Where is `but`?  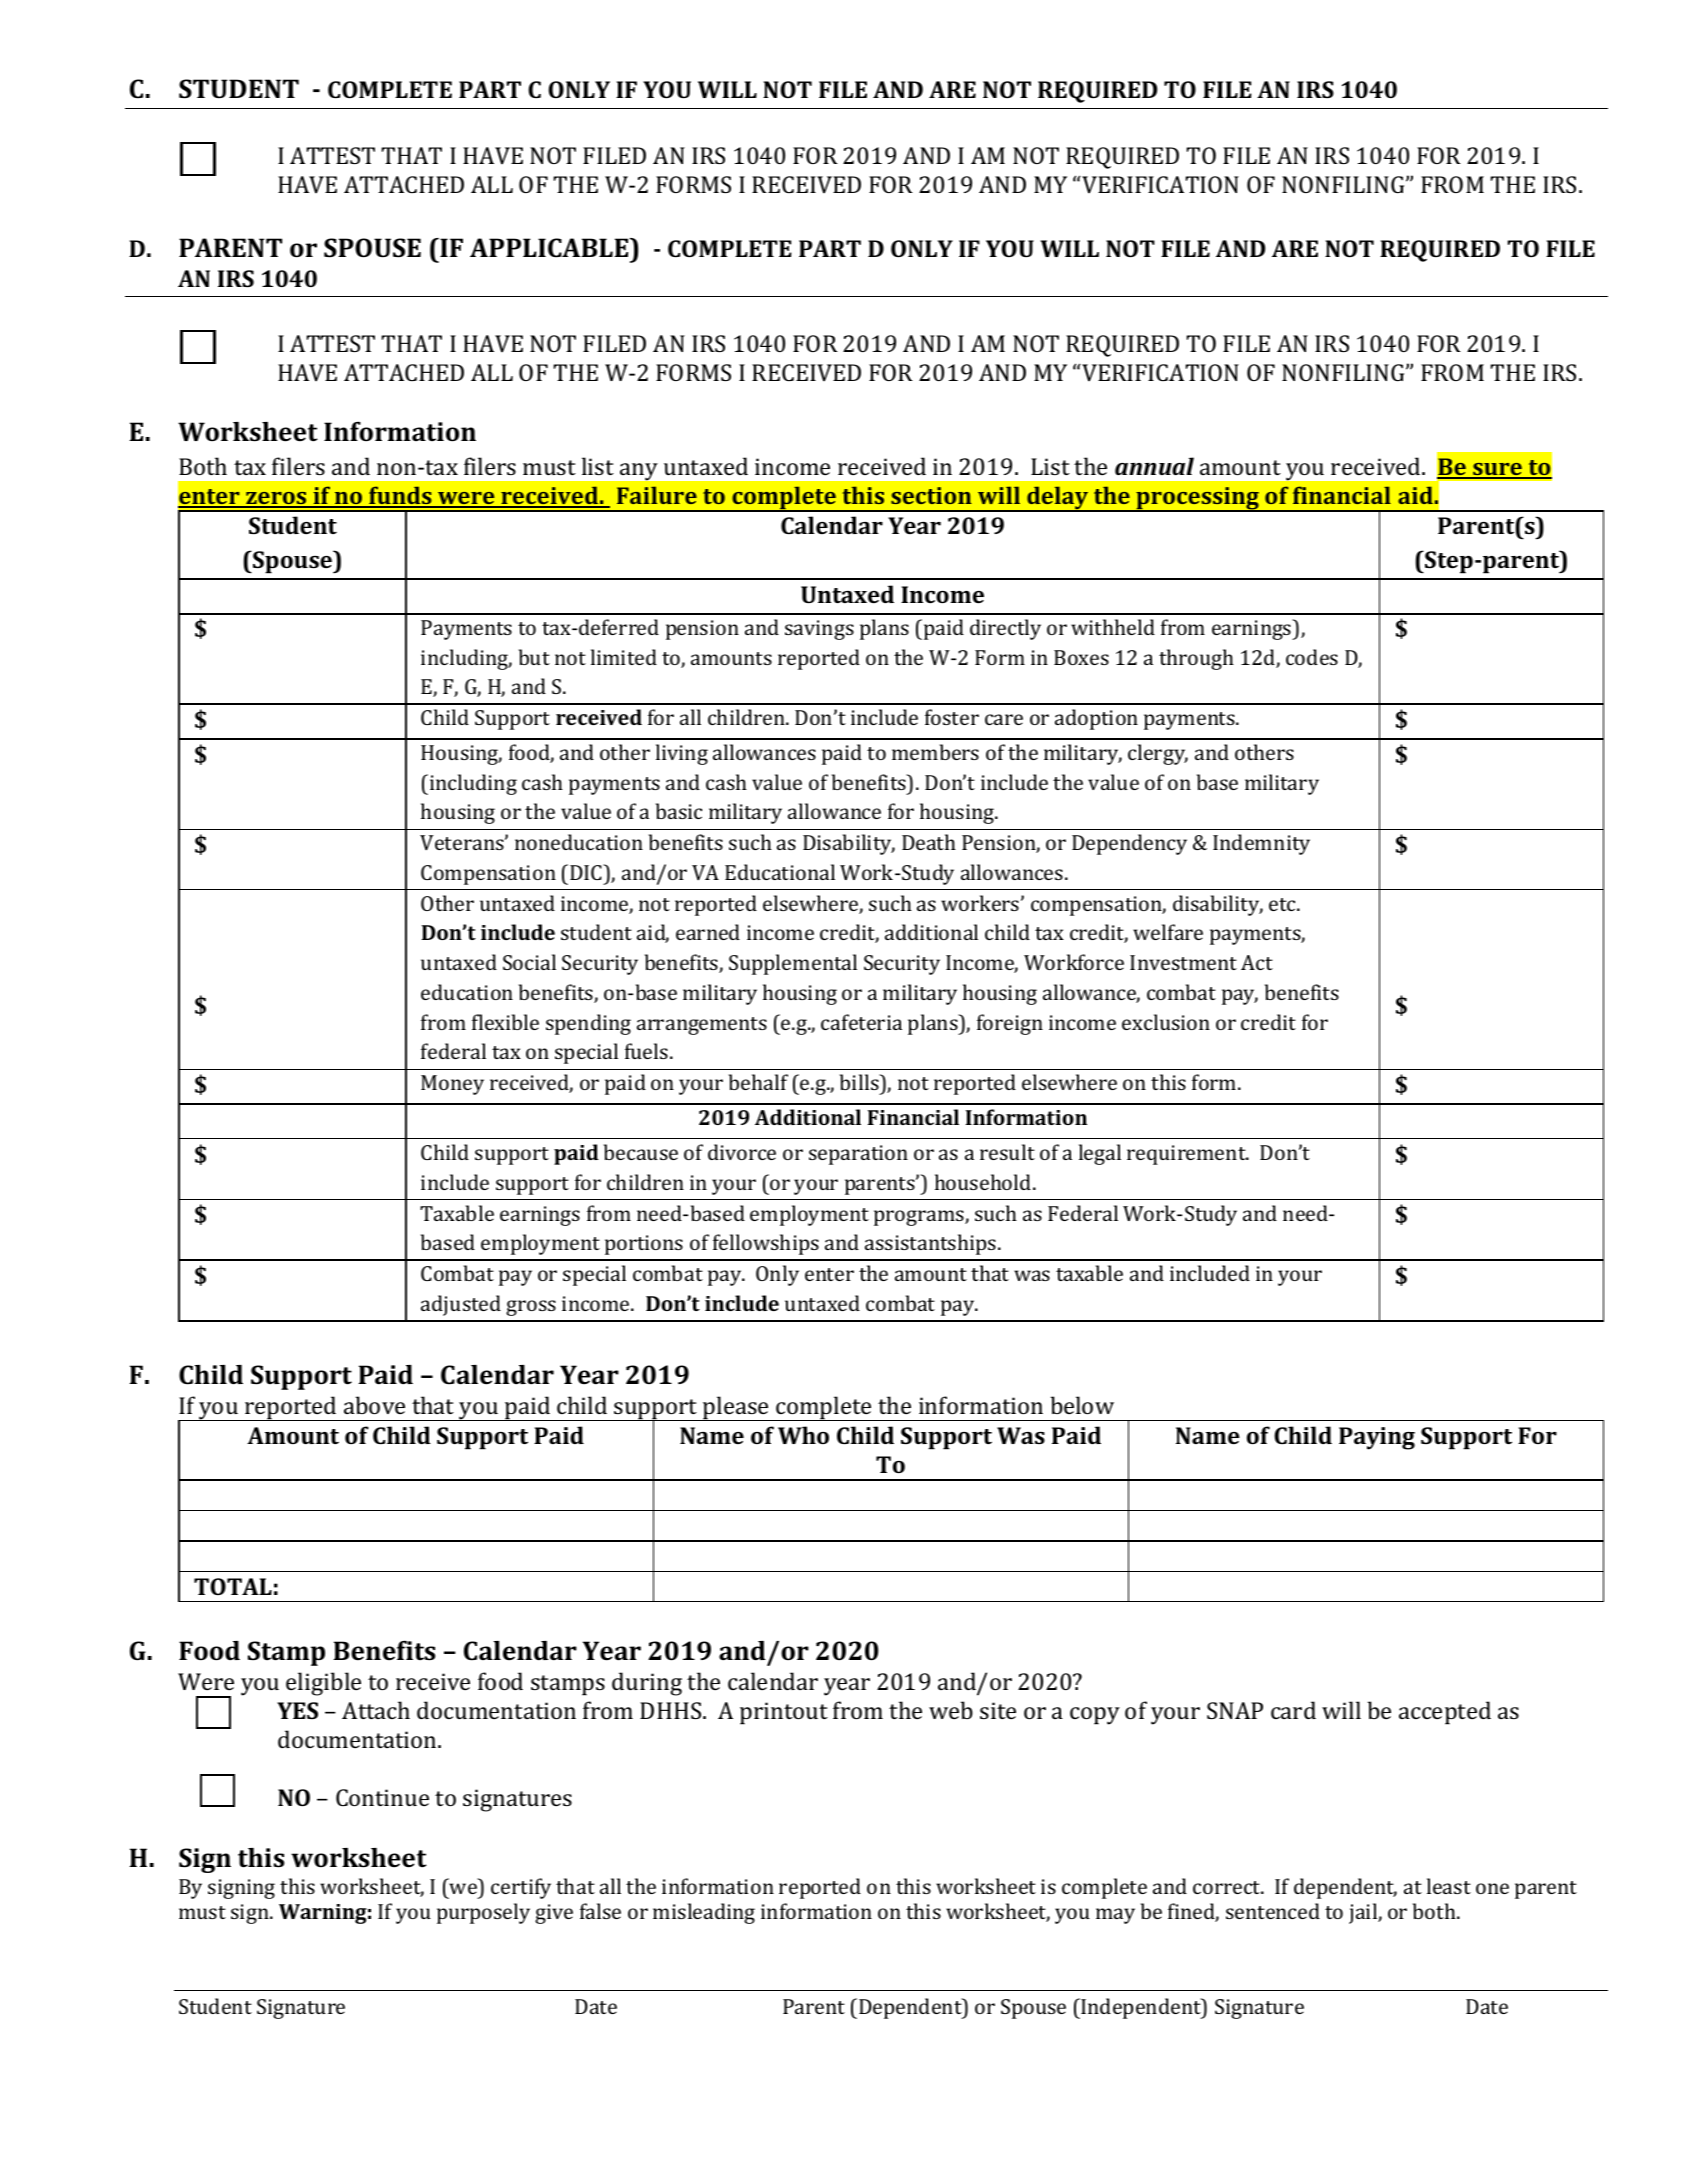
but is located at coordinates (534, 657).
